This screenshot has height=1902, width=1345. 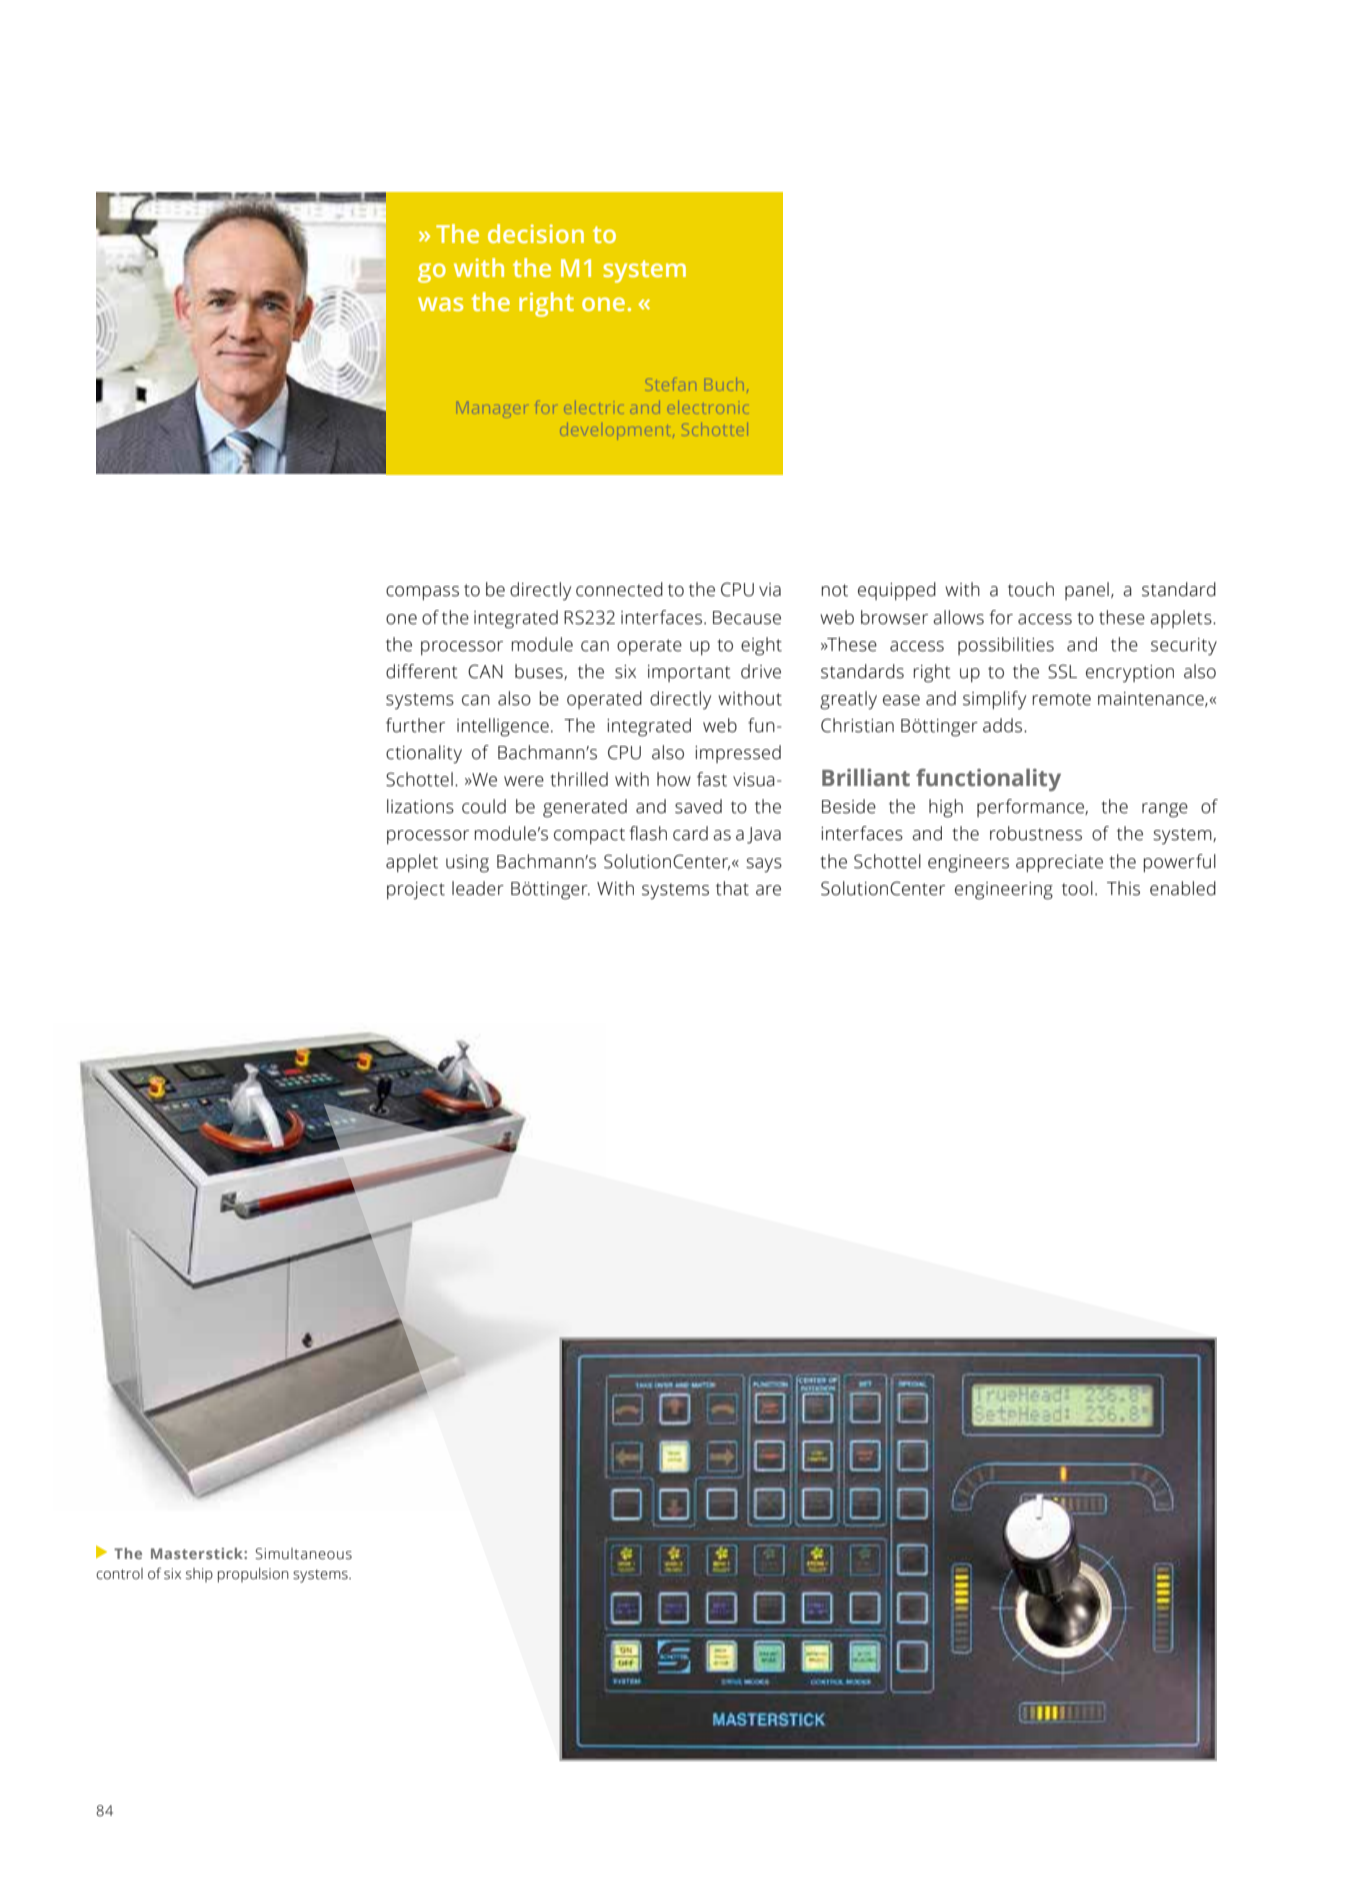 I want to click on tool, so click(x=1077, y=888).
